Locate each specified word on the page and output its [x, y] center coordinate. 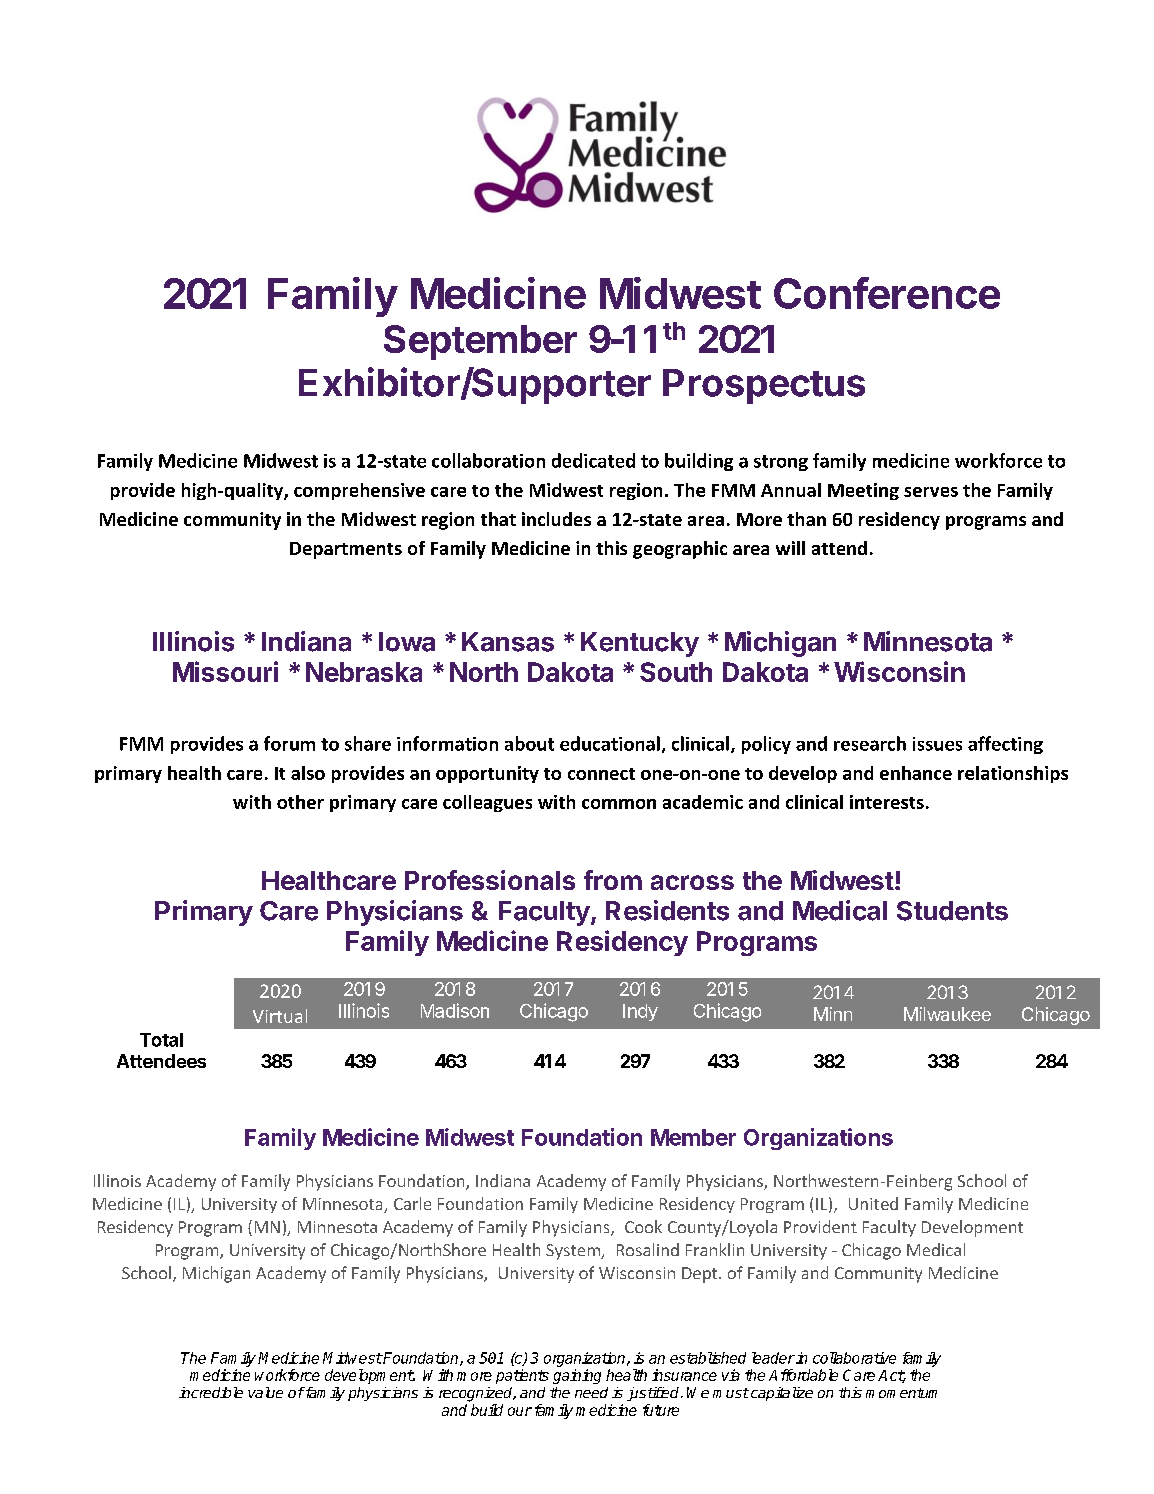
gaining [577, 1376]
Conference [887, 293]
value [265, 1392]
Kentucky [640, 644]
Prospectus [764, 386]
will [790, 548]
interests [887, 802]
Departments [346, 550]
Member [693, 1137]
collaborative [854, 1358]
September [480, 342]
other [300, 802]
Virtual [280, 1016]
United [873, 1203]
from [613, 880]
